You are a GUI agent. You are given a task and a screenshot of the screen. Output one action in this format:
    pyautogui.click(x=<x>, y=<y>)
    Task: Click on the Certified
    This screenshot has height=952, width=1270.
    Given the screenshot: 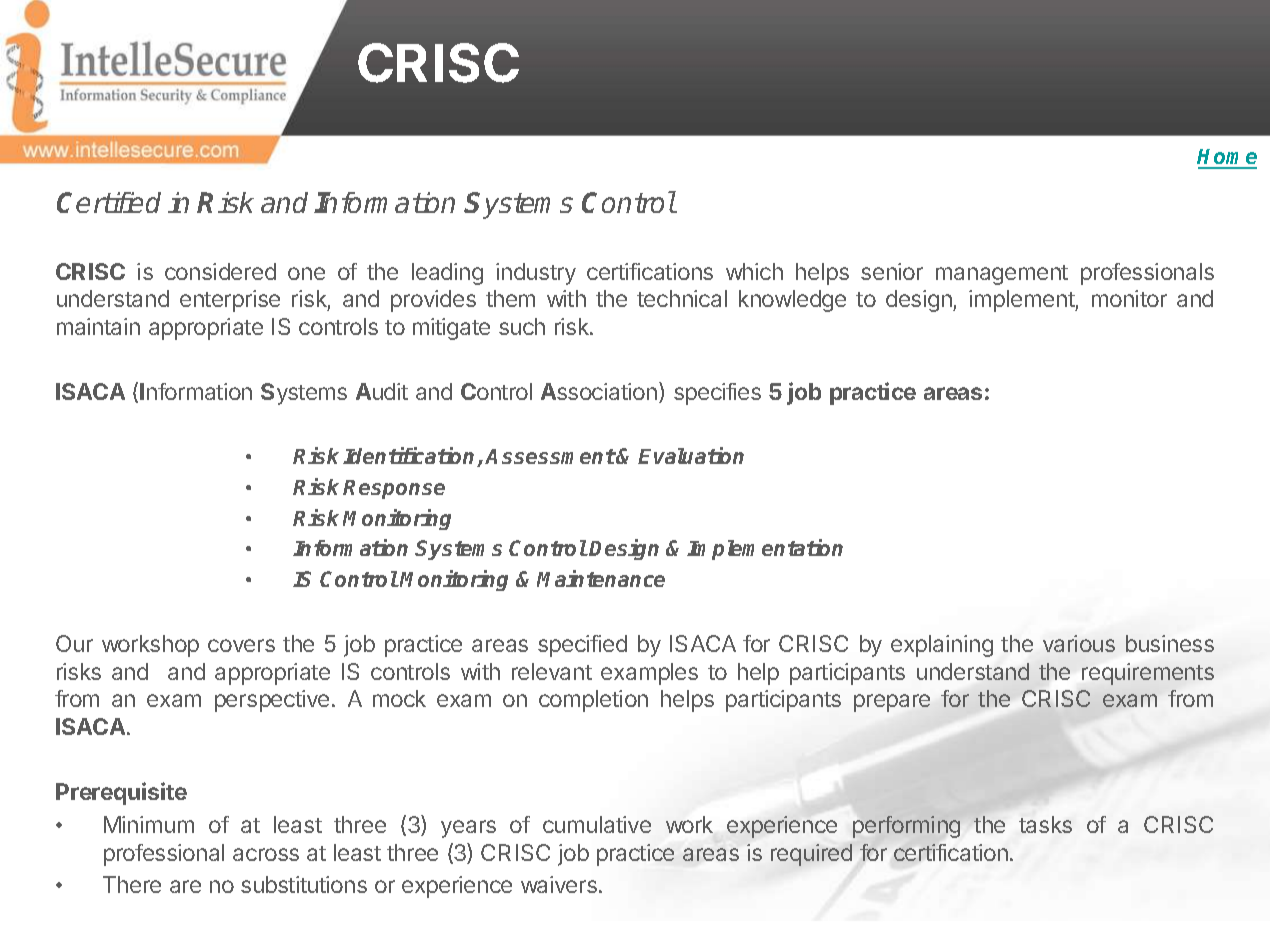 What is the action you would take?
    pyautogui.click(x=109, y=202)
